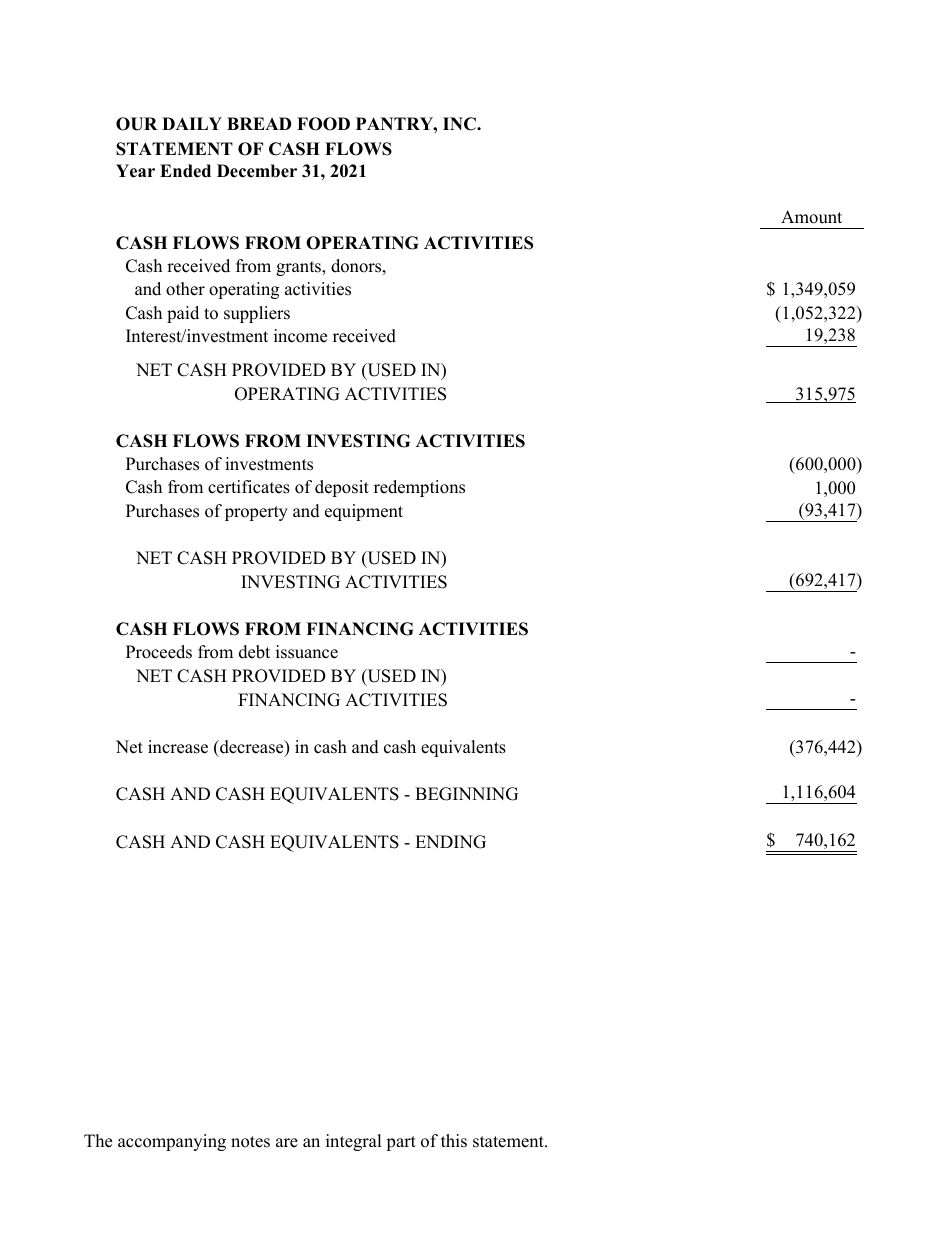 This screenshot has height=1233, width=952. I want to click on BEGINNING, so click(466, 794).
